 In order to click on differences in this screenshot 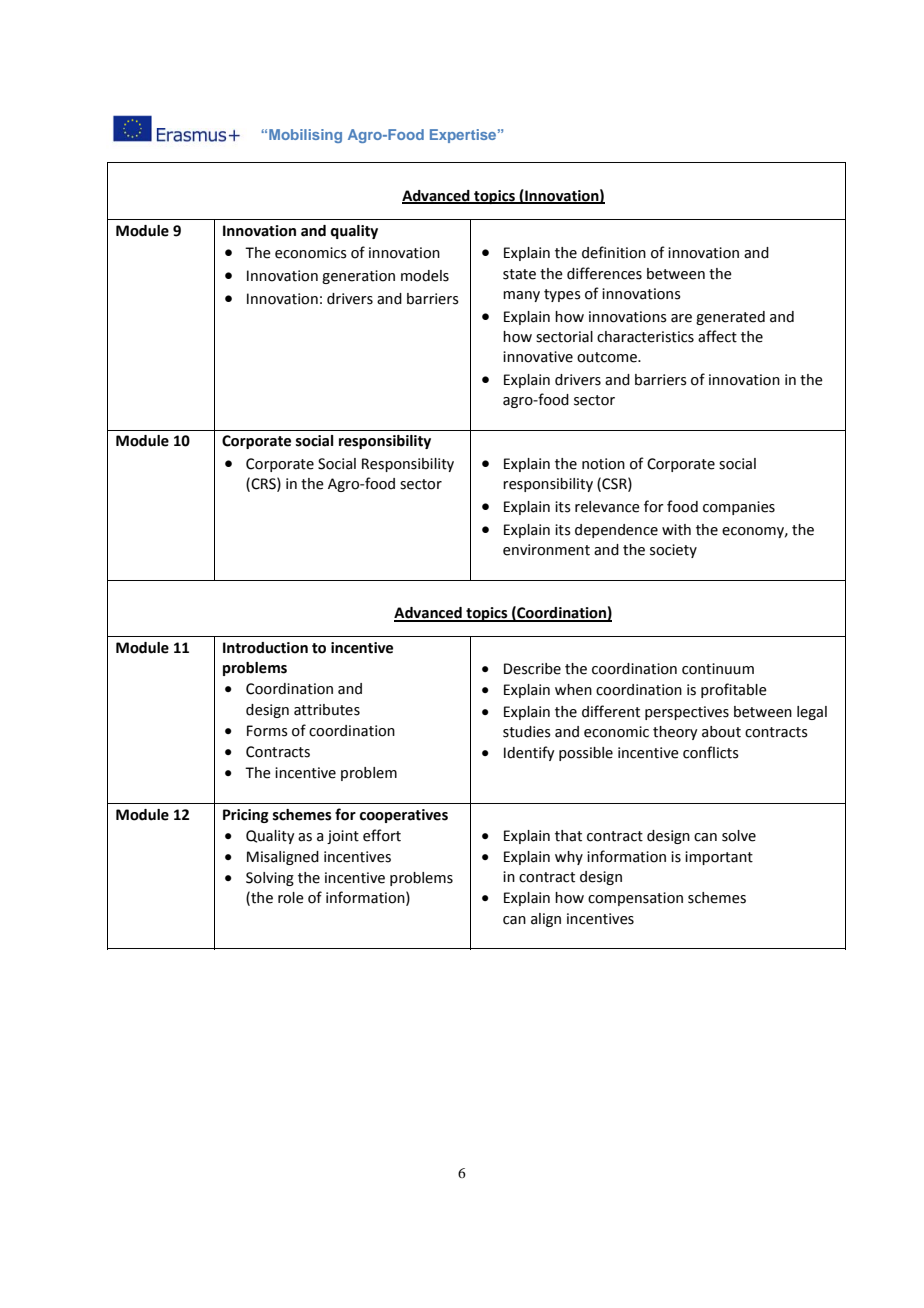, I will do `click(604, 273)`.
